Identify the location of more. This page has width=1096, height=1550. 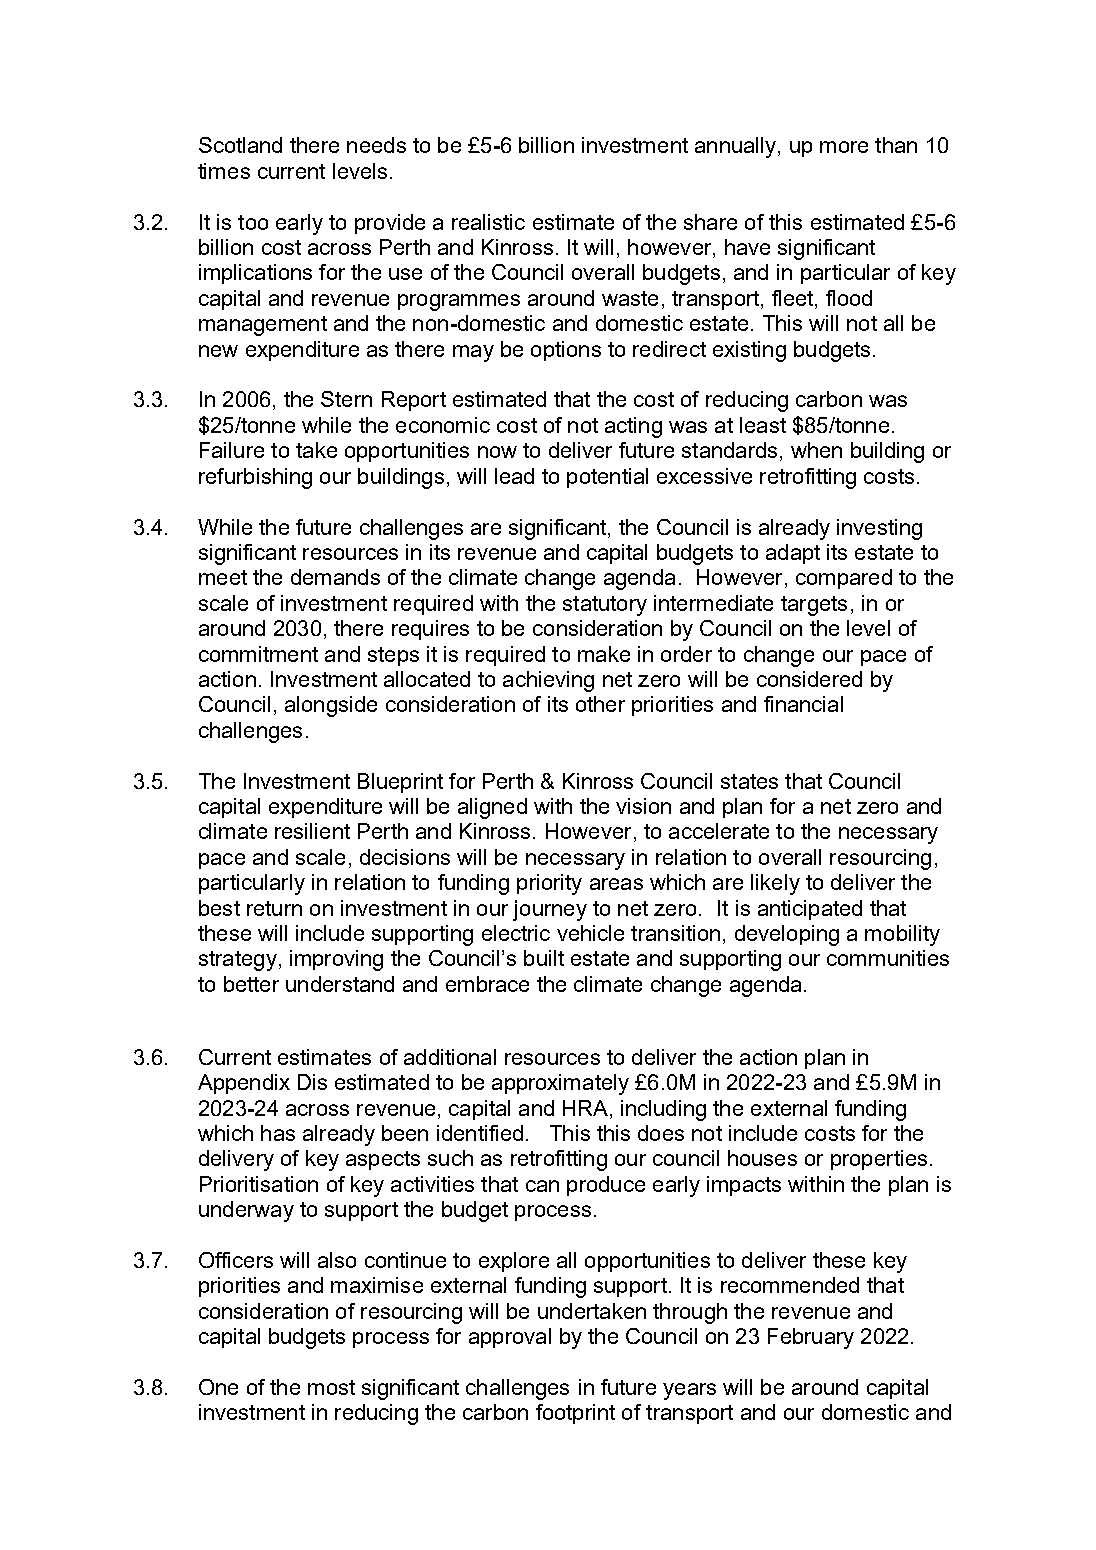
(844, 147).
